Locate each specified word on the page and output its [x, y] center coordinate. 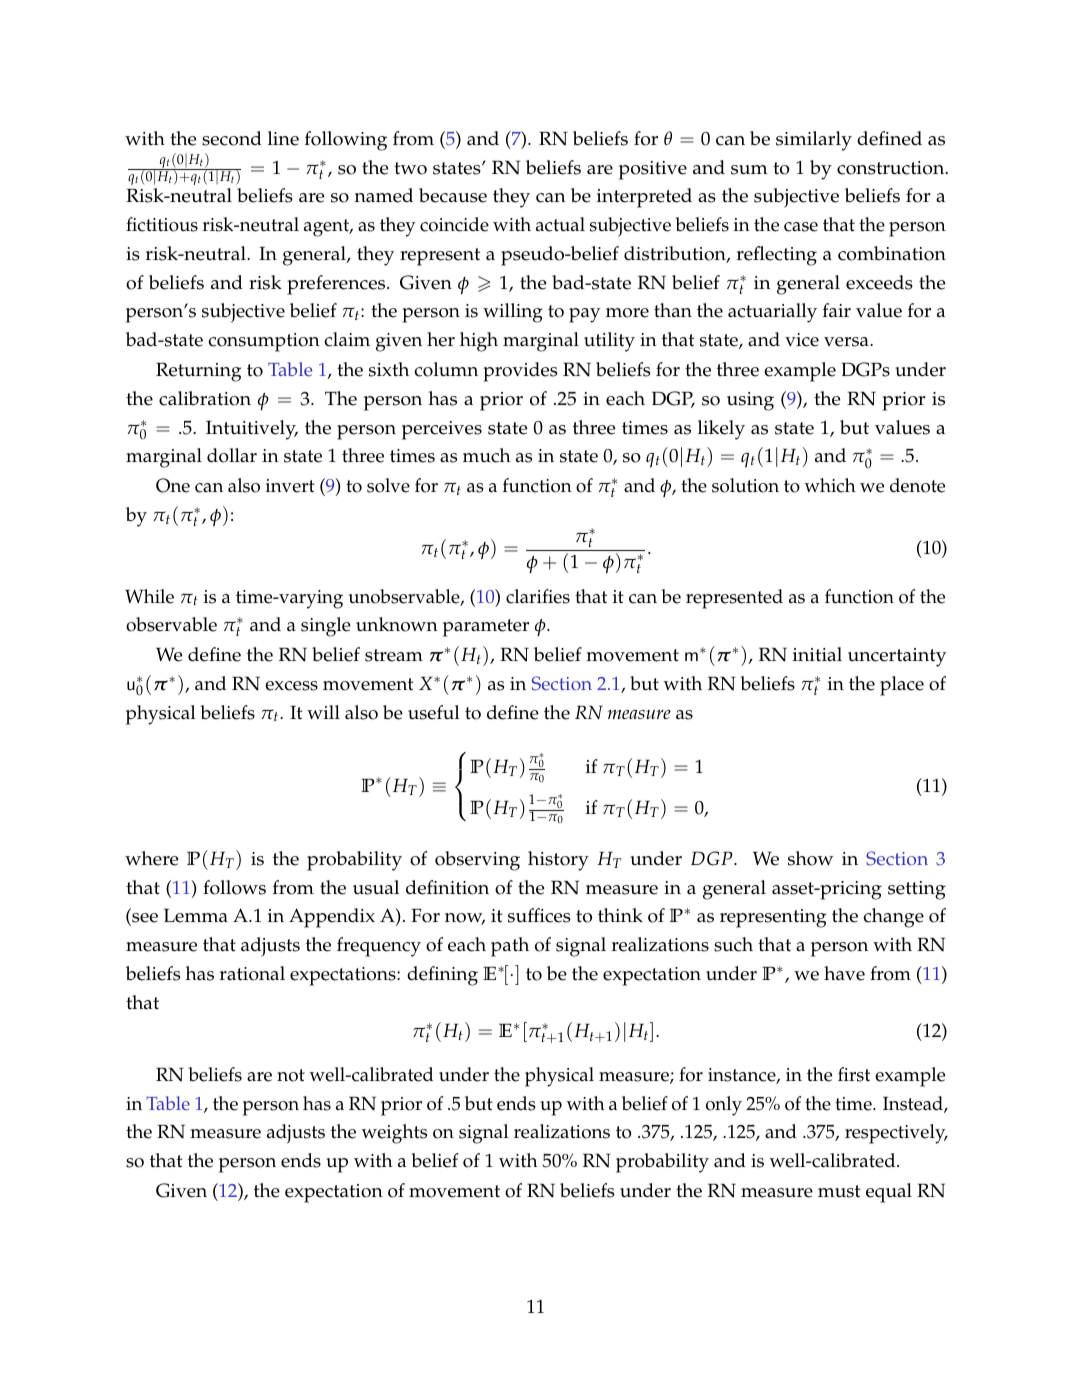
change [894, 918]
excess [291, 686]
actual [560, 224]
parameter [486, 628]
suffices [539, 915]
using [750, 401]
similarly [814, 141]
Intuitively [252, 430]
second [232, 138]
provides [520, 372]
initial [817, 654]
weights [394, 1134]
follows [234, 887]
